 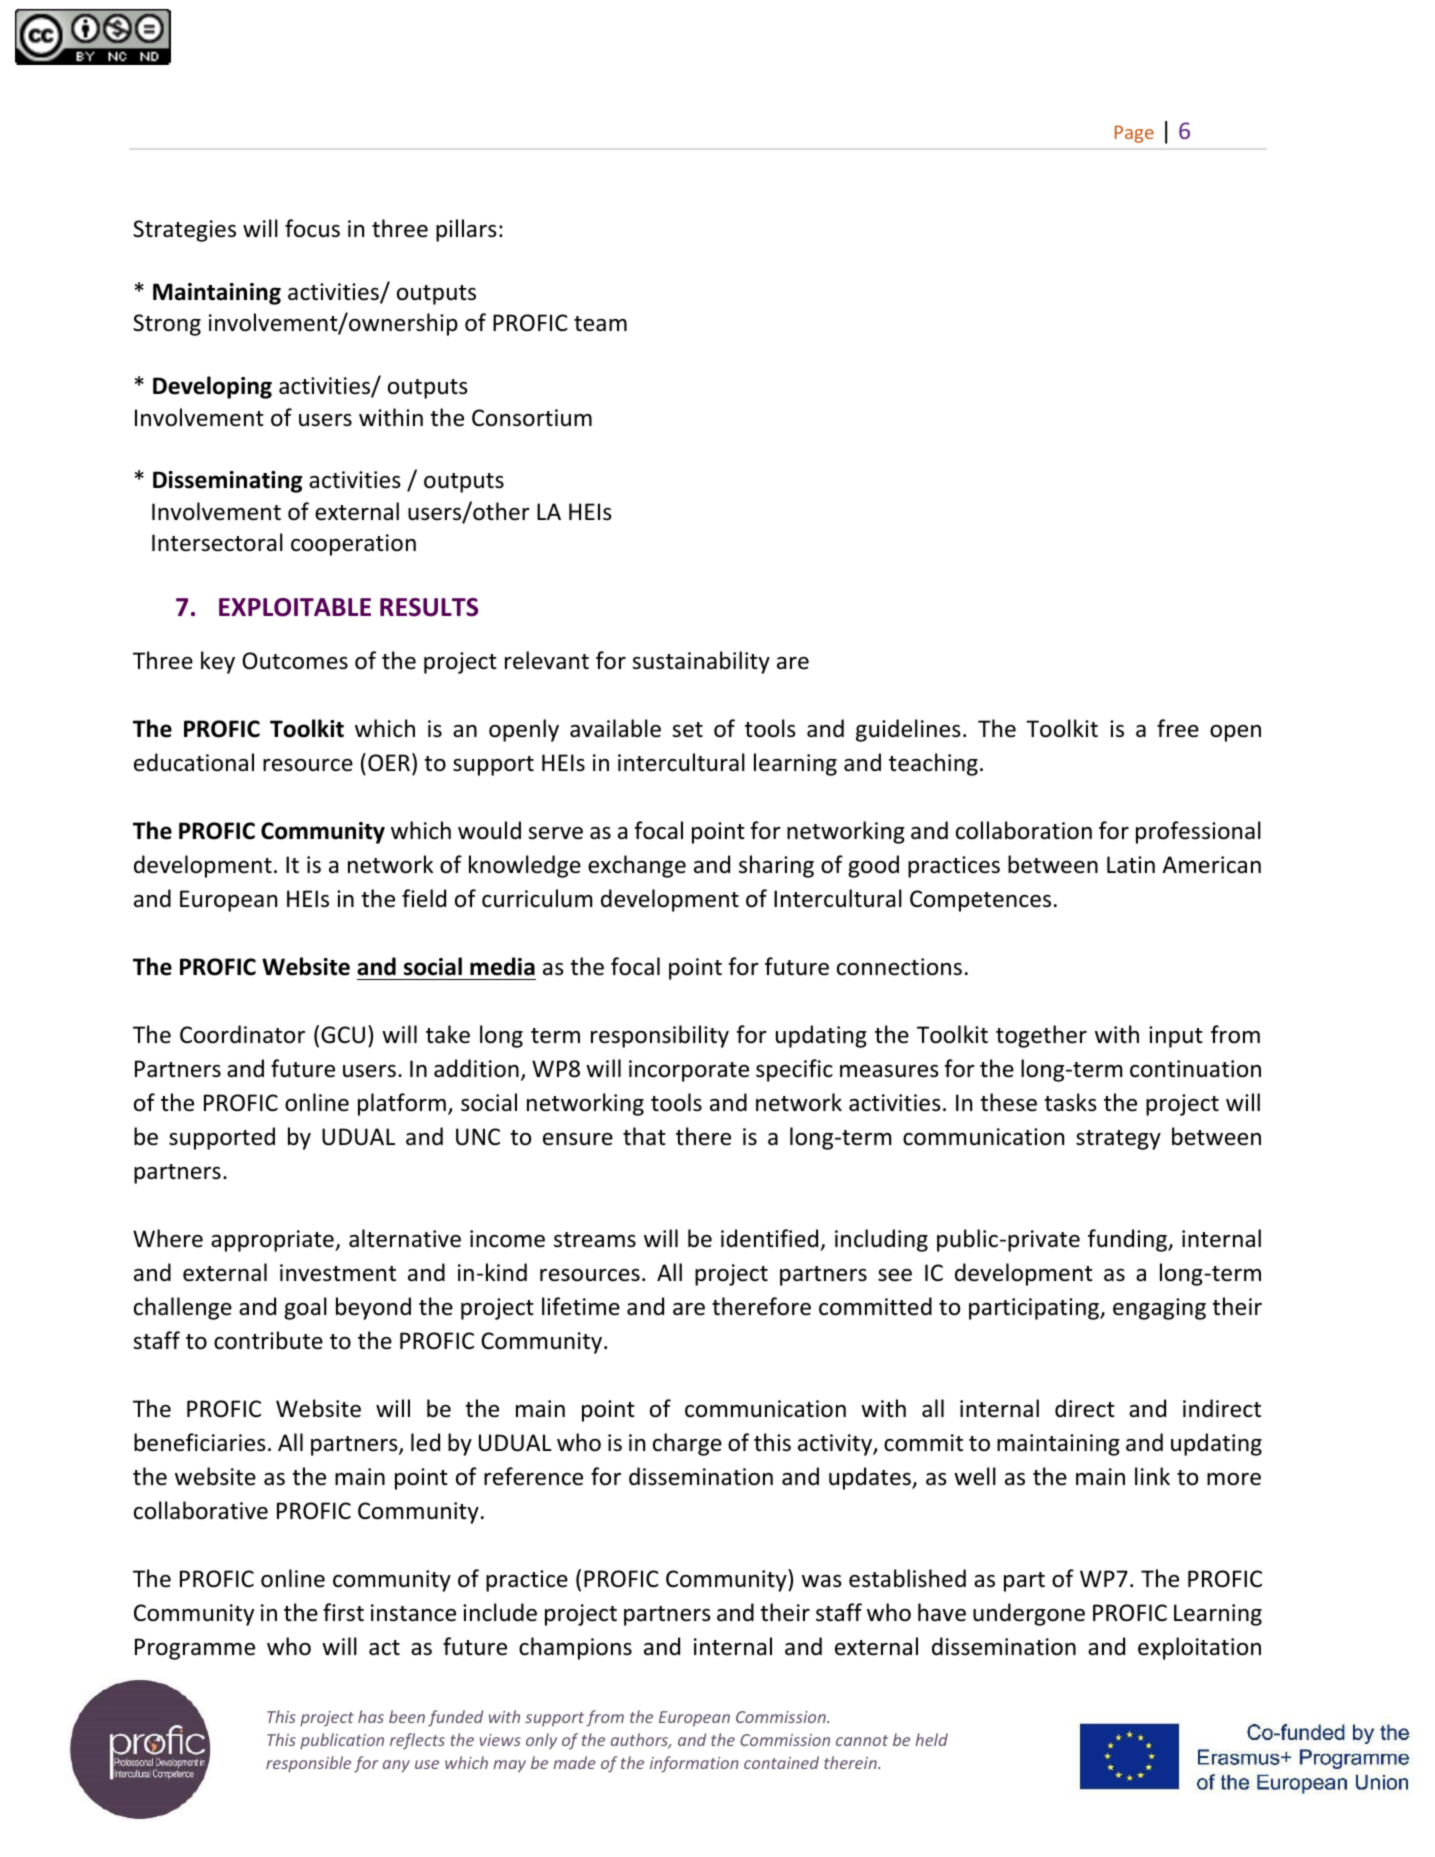 What do you see at coordinates (1199, 1648) in the document?
I see `exploitation` at bounding box center [1199, 1648].
